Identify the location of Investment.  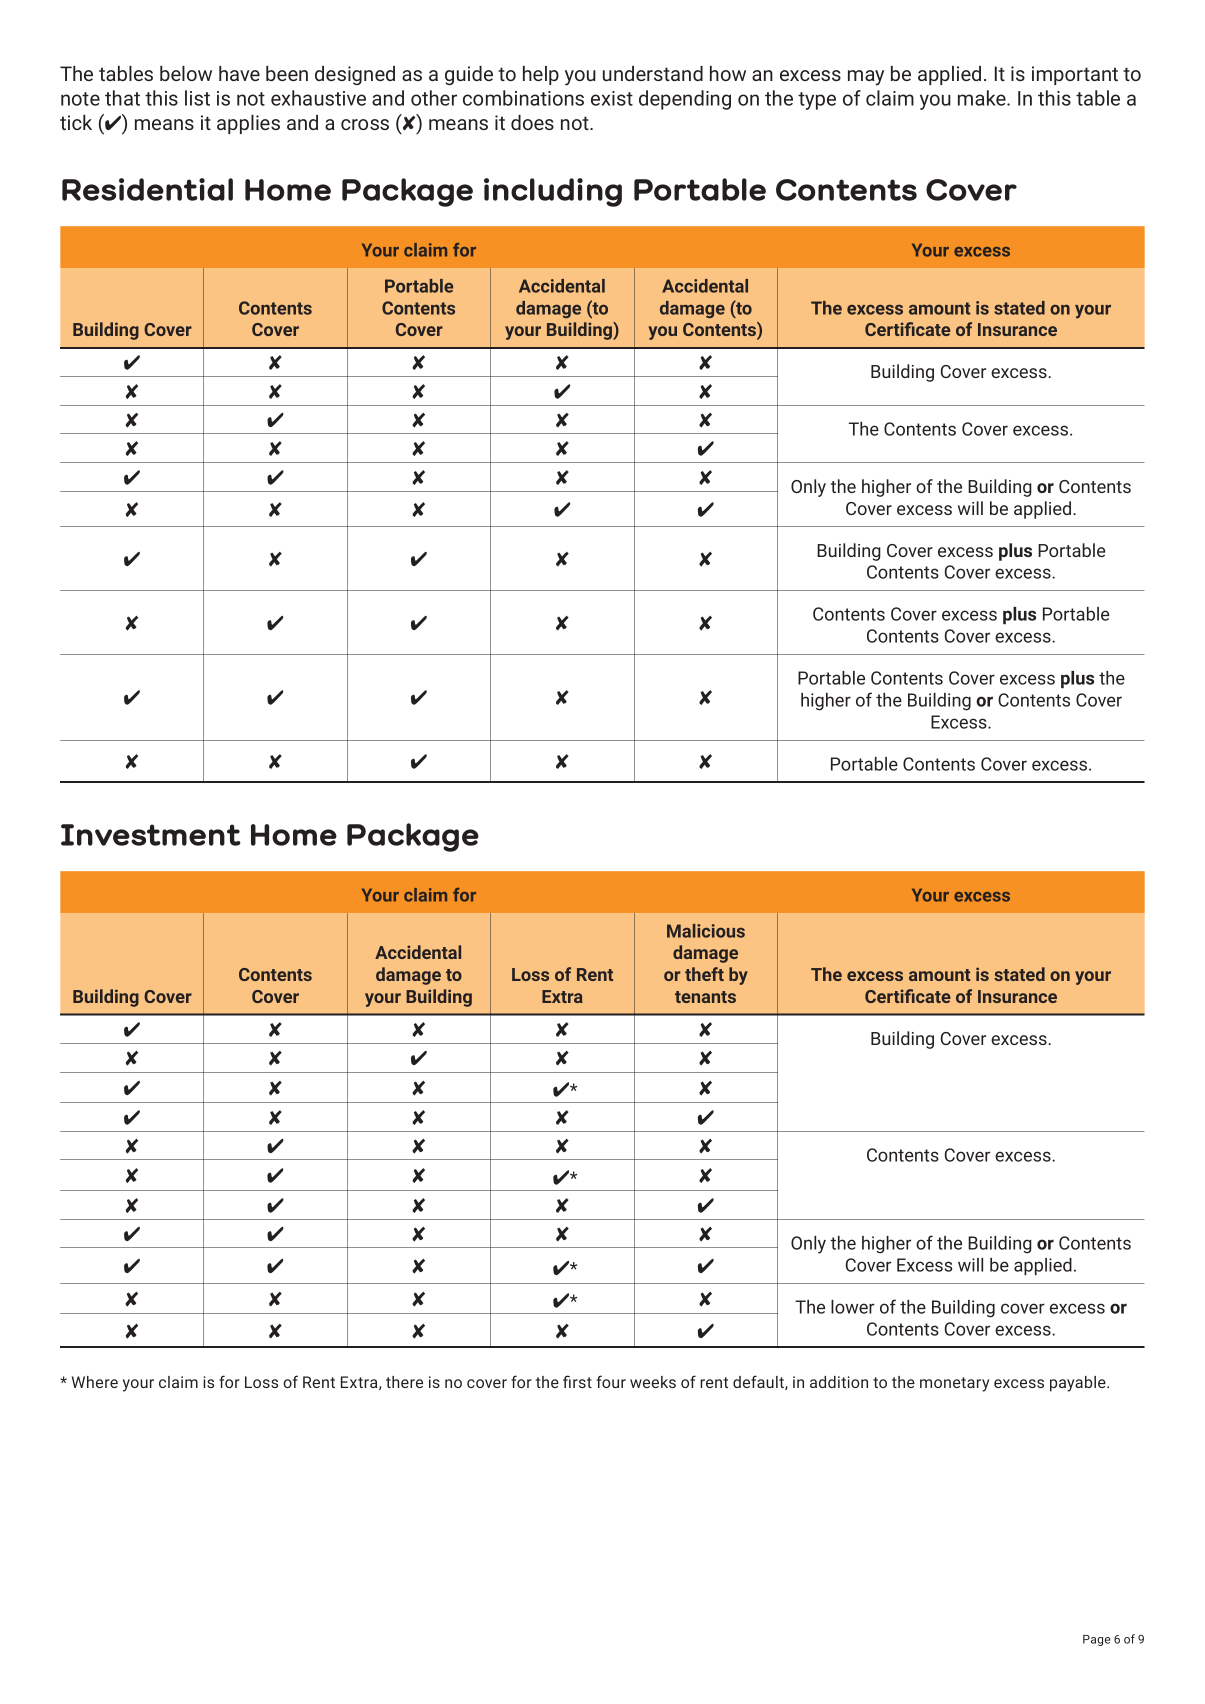
(151, 835).
